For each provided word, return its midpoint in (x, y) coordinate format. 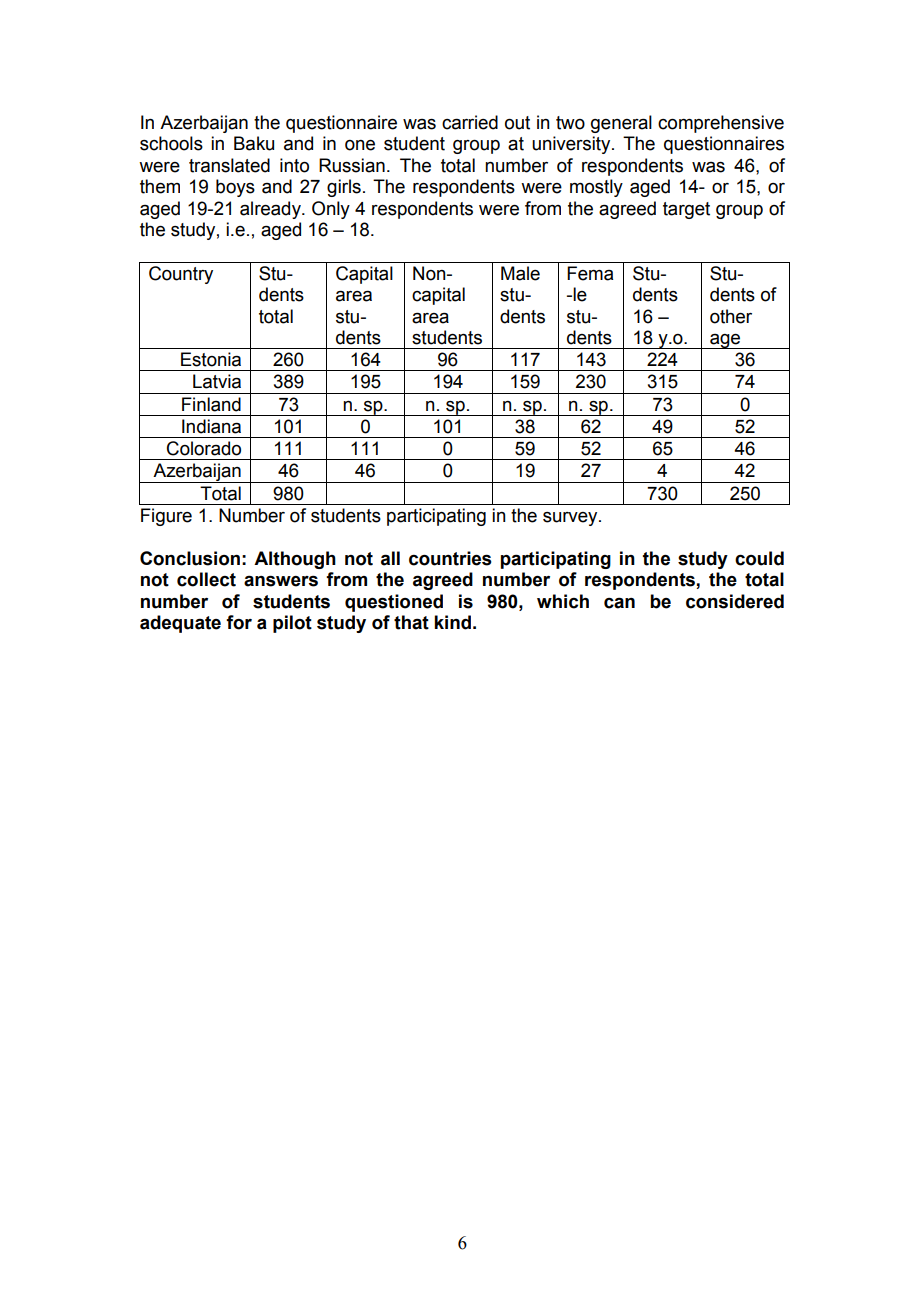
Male (520, 273)
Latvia (217, 381)
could (759, 558)
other (731, 316)
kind (452, 622)
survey (571, 519)
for (239, 622)
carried (470, 122)
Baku (254, 143)
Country (181, 275)
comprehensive (721, 124)
